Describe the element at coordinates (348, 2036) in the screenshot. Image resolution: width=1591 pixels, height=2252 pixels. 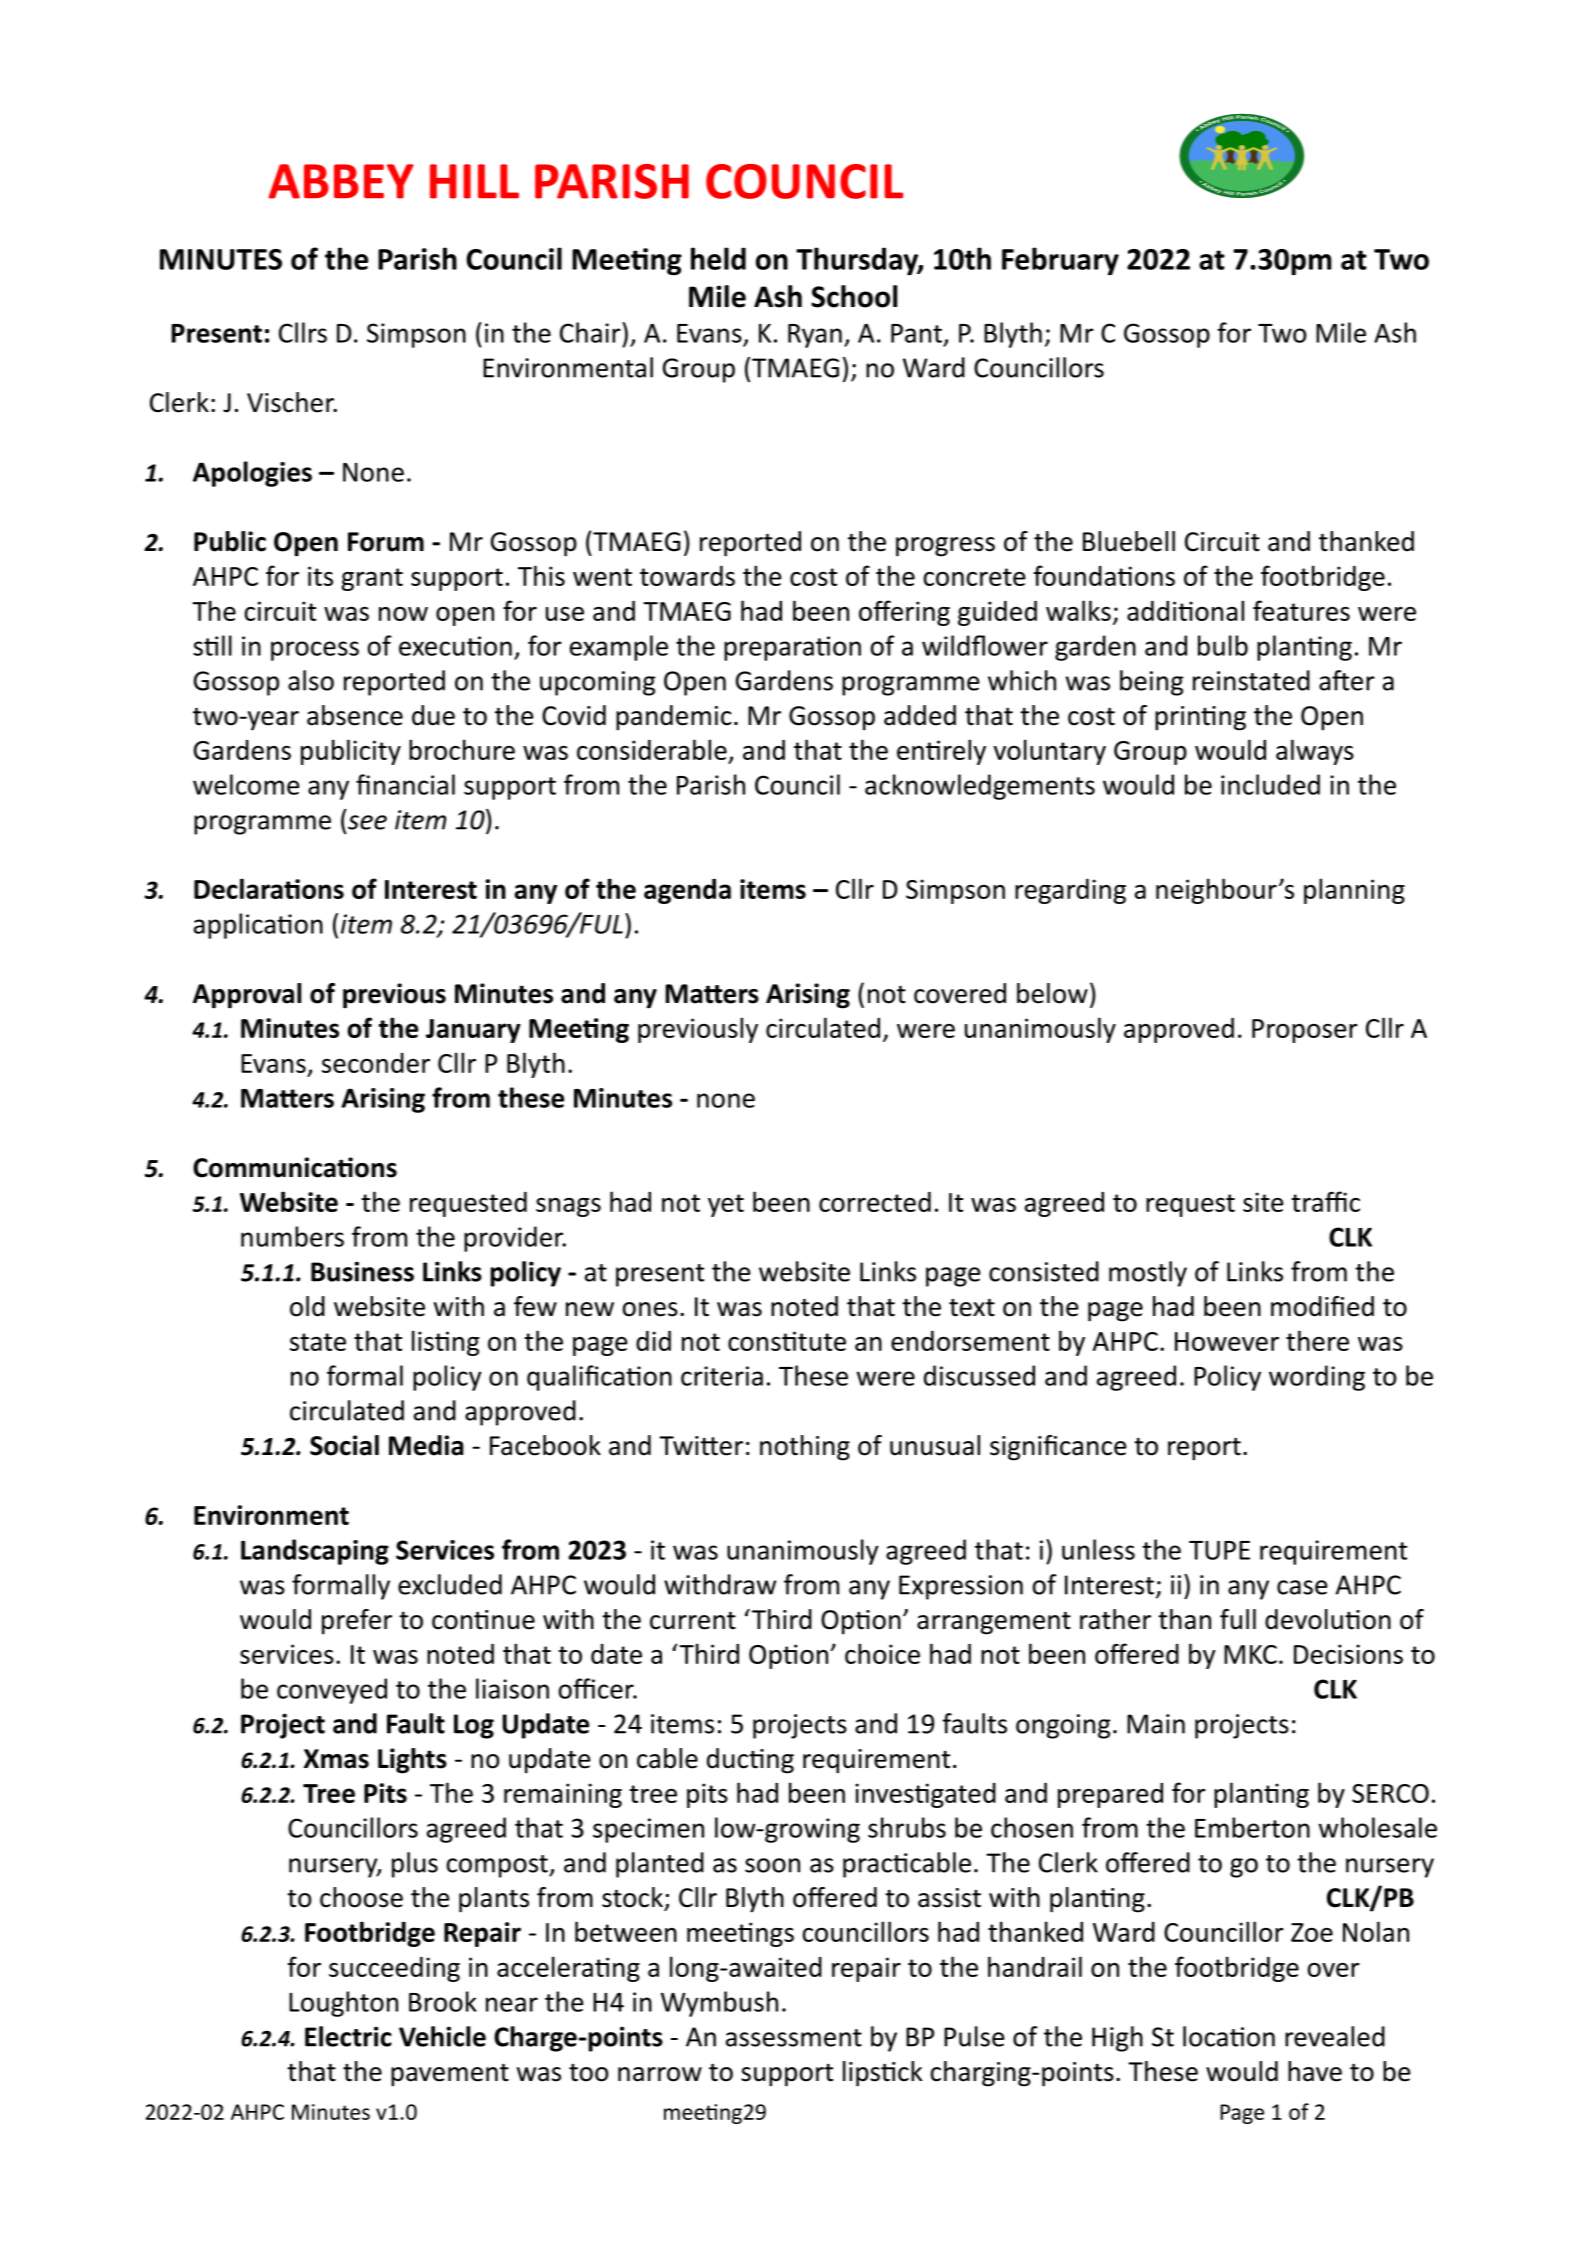
I see `Electric` at that location.
